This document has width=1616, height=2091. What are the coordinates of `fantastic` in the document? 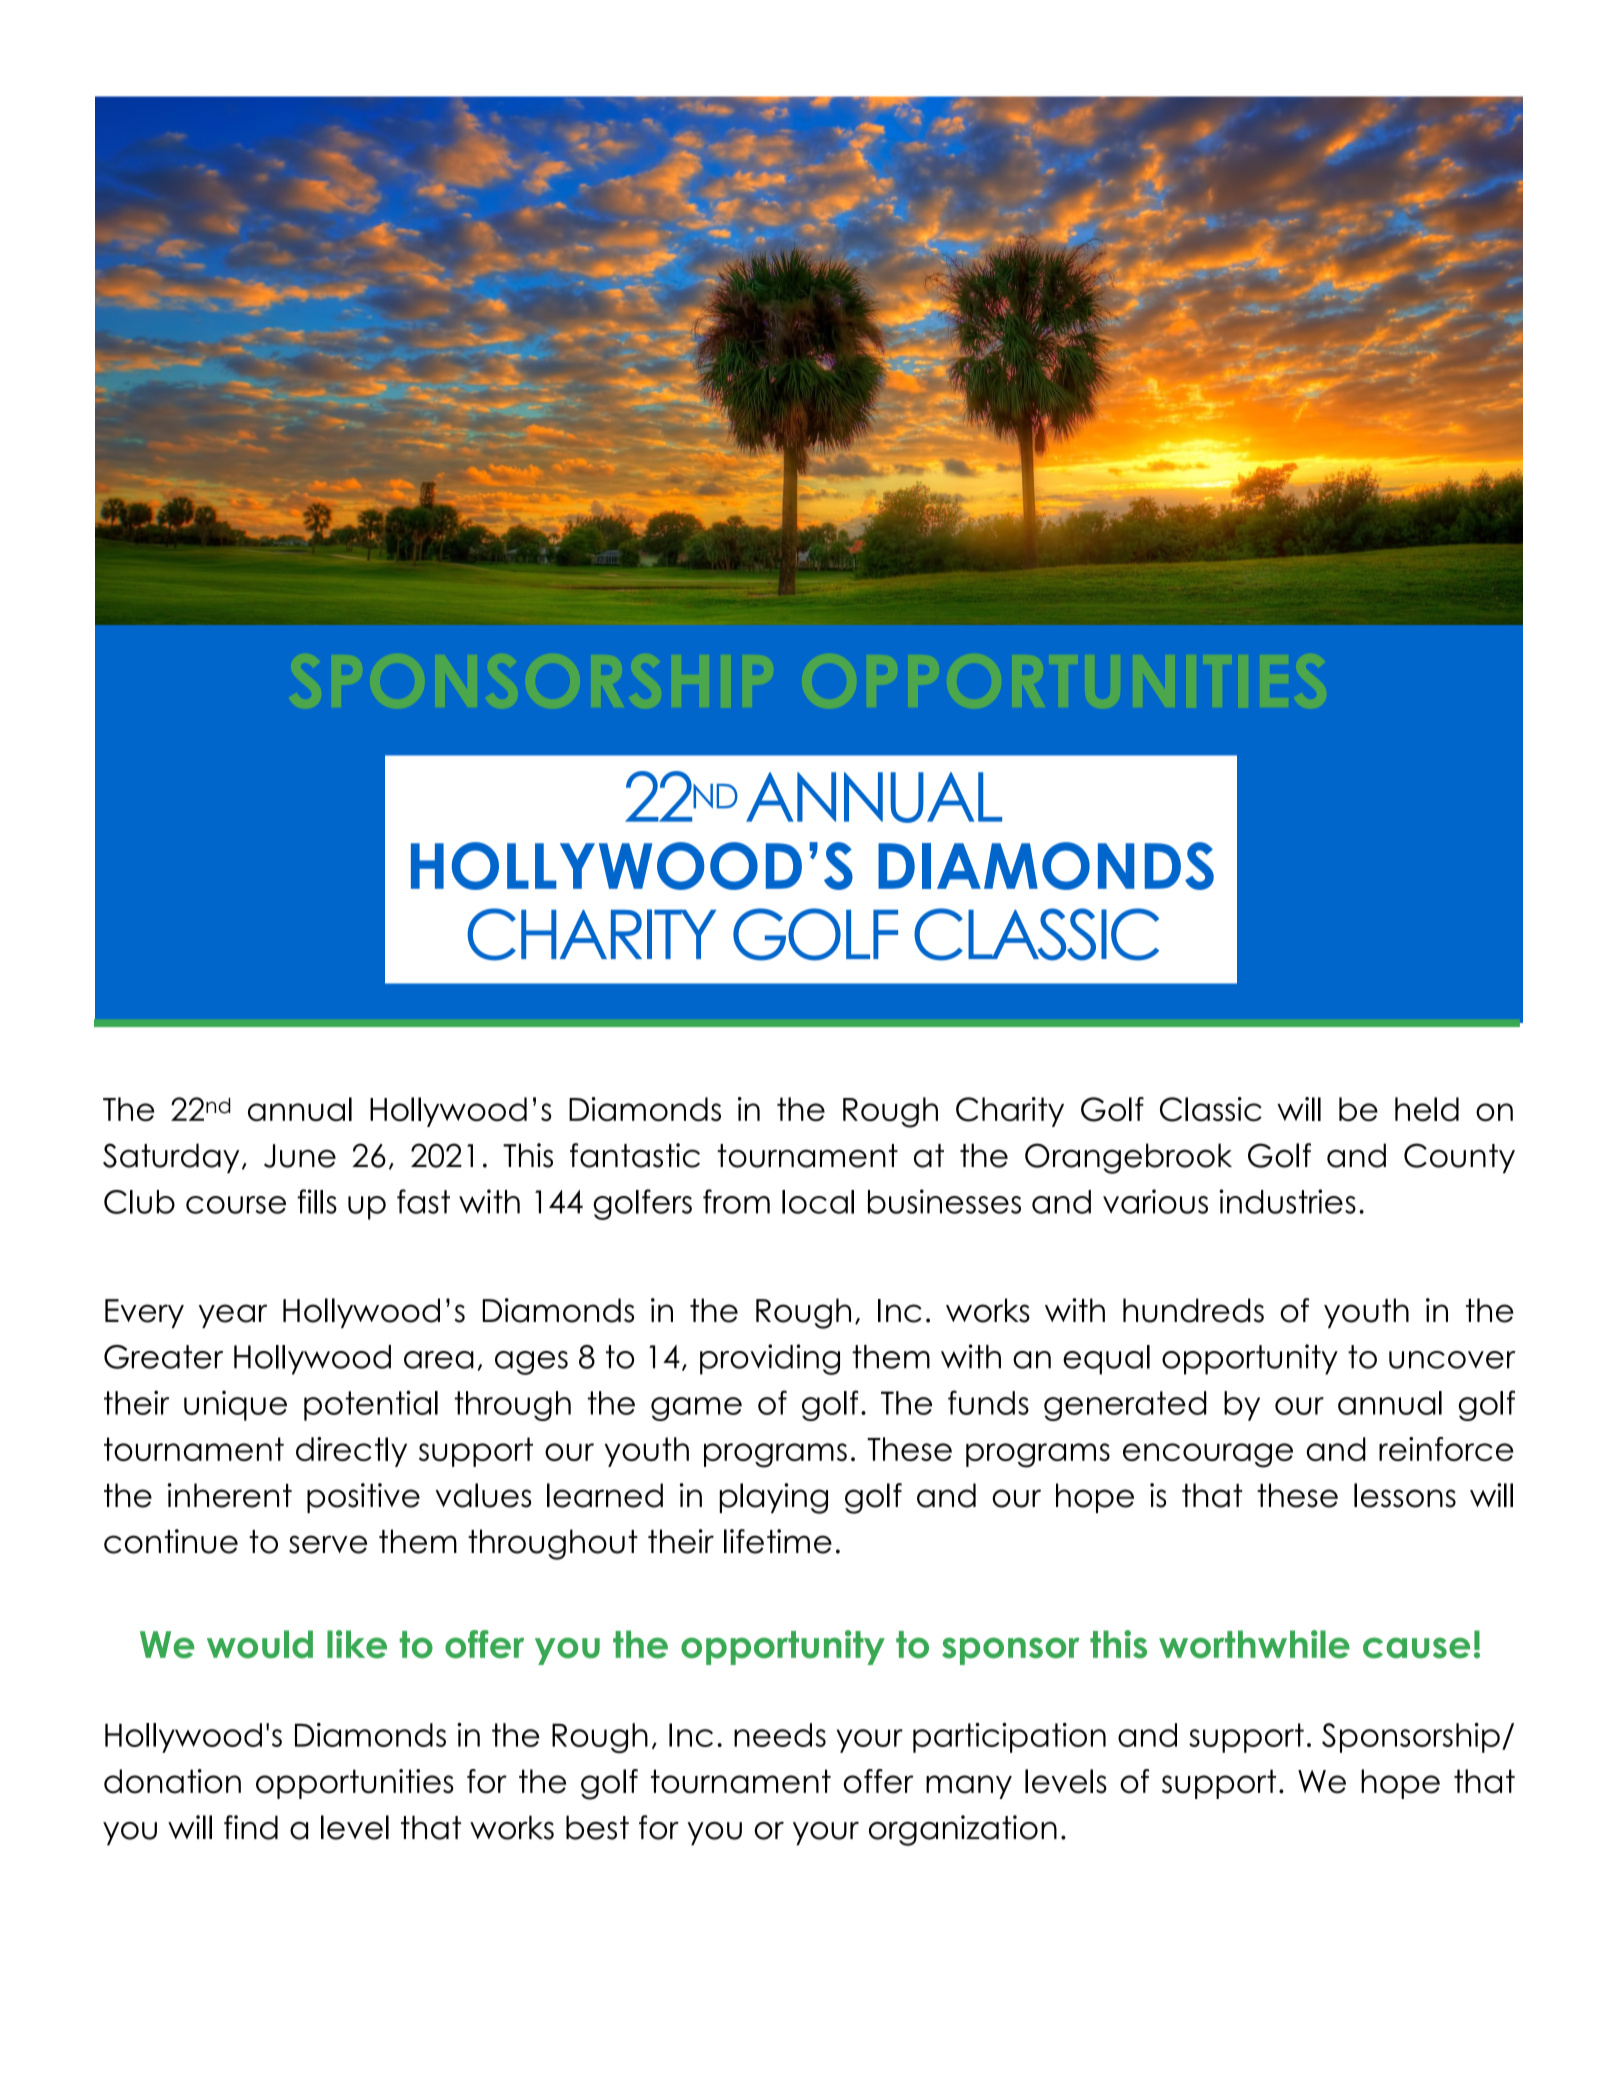 It's located at (635, 1155).
